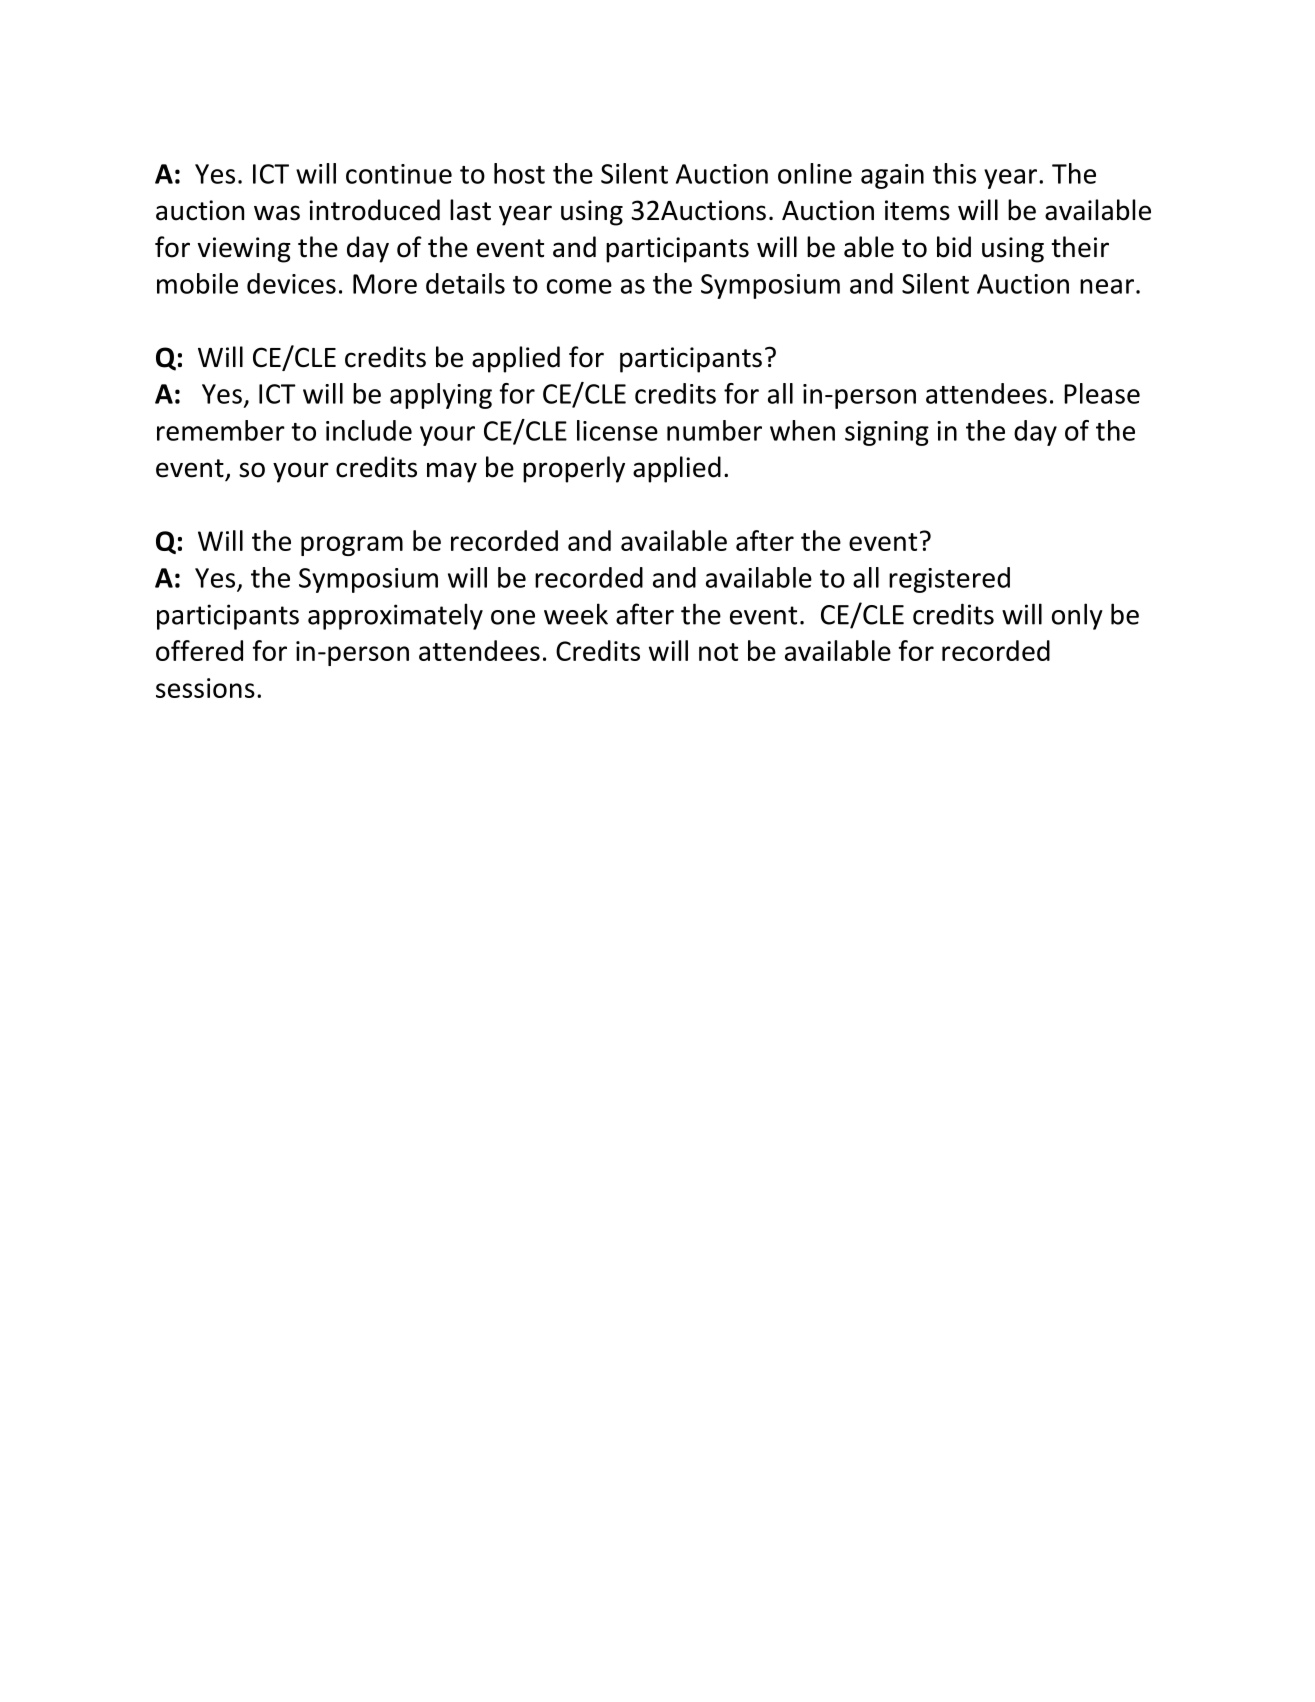  Describe the element at coordinates (718, 652) in the screenshot. I see `not` at that location.
